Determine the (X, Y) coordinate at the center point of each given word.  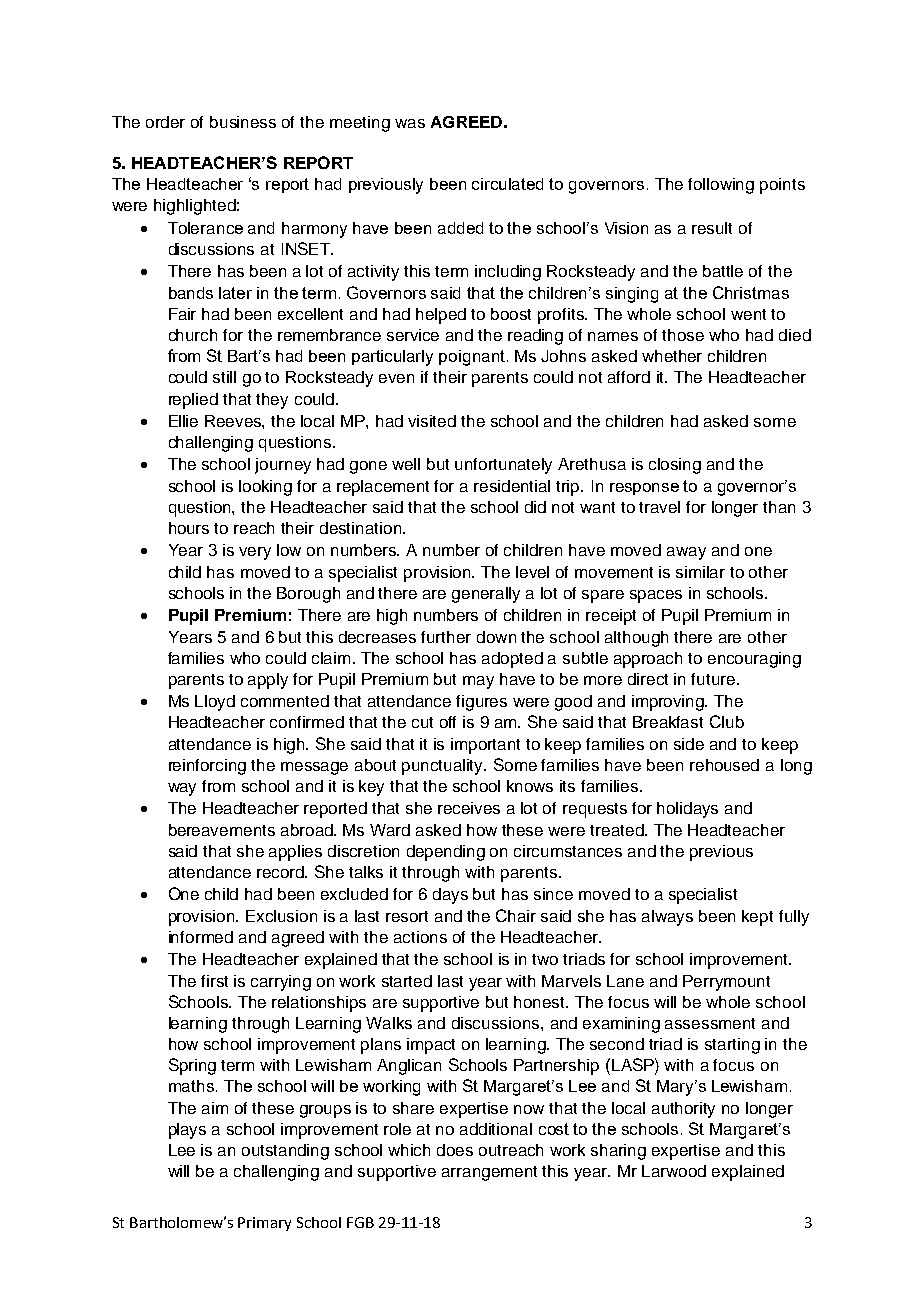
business (243, 122)
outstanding (285, 1152)
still (224, 377)
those (683, 335)
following (721, 186)
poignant (472, 358)
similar (700, 572)
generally (486, 595)
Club (727, 721)
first (214, 981)
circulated (507, 184)
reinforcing (207, 767)
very (255, 553)
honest (541, 1002)
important (485, 746)
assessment (710, 1023)
